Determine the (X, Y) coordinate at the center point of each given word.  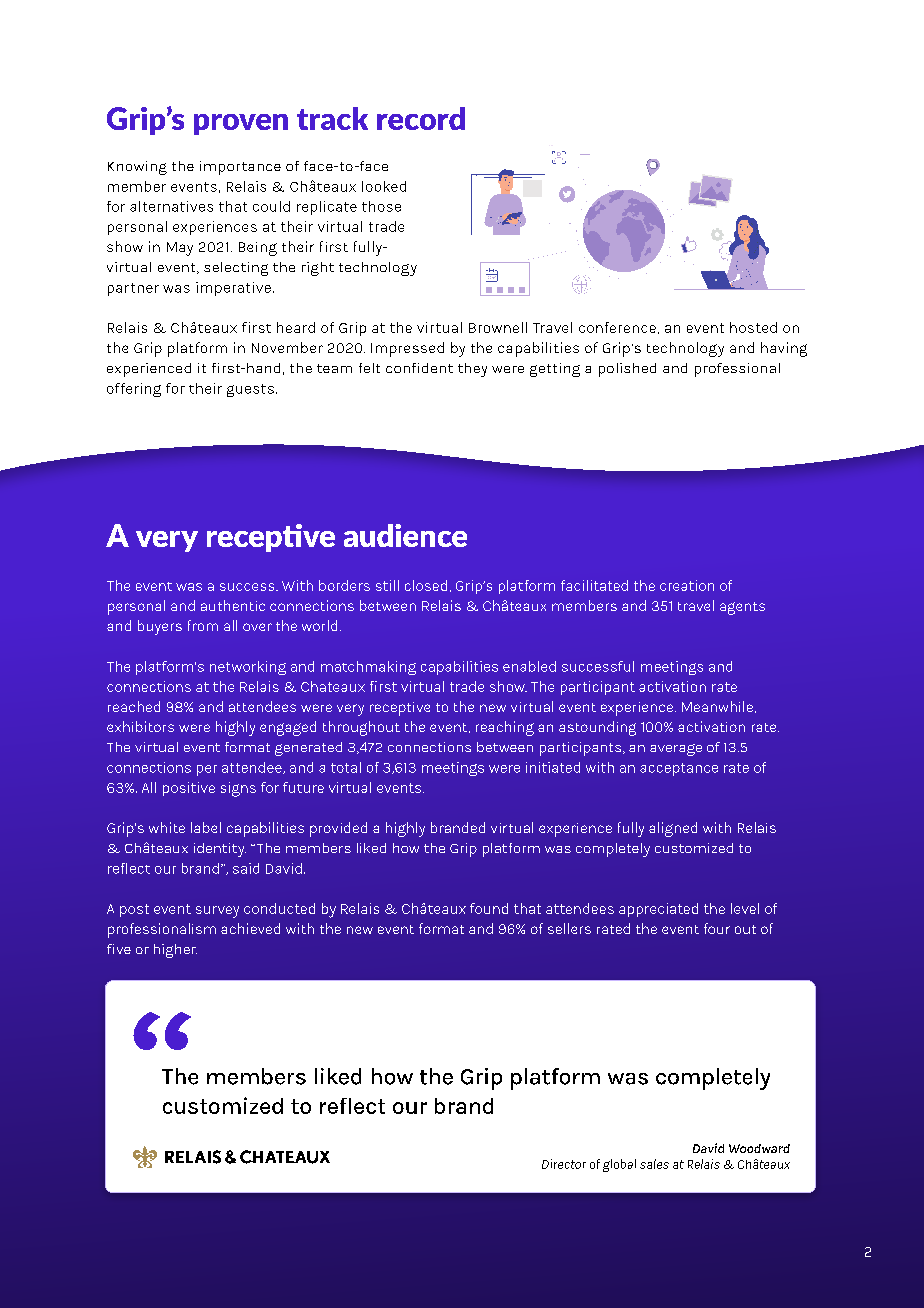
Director (564, 1164)
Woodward (759, 1148)
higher (175, 951)
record (421, 118)
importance (240, 168)
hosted (753, 327)
